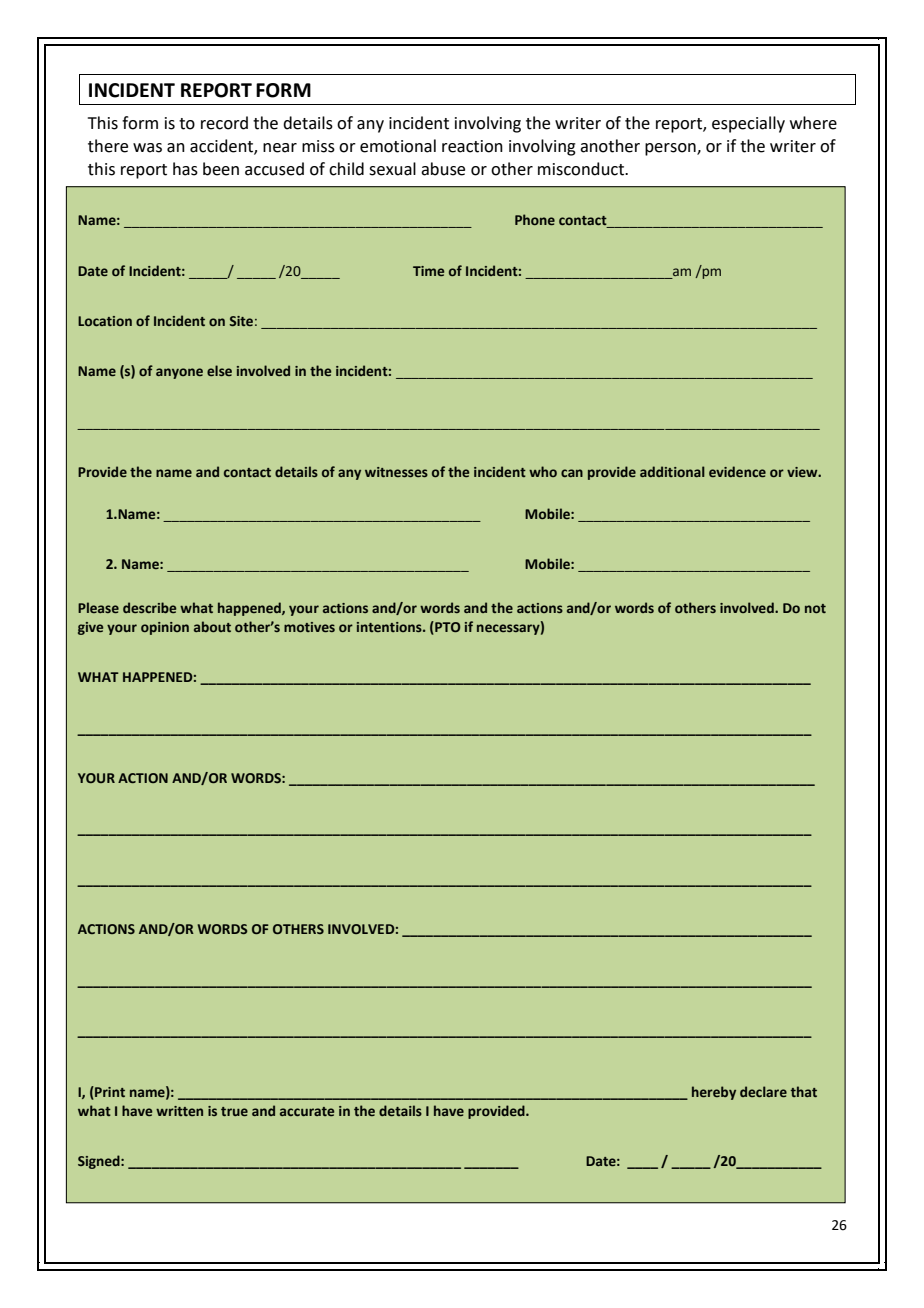  Describe the element at coordinates (185, 169) in the screenshot. I see `has` at that location.
